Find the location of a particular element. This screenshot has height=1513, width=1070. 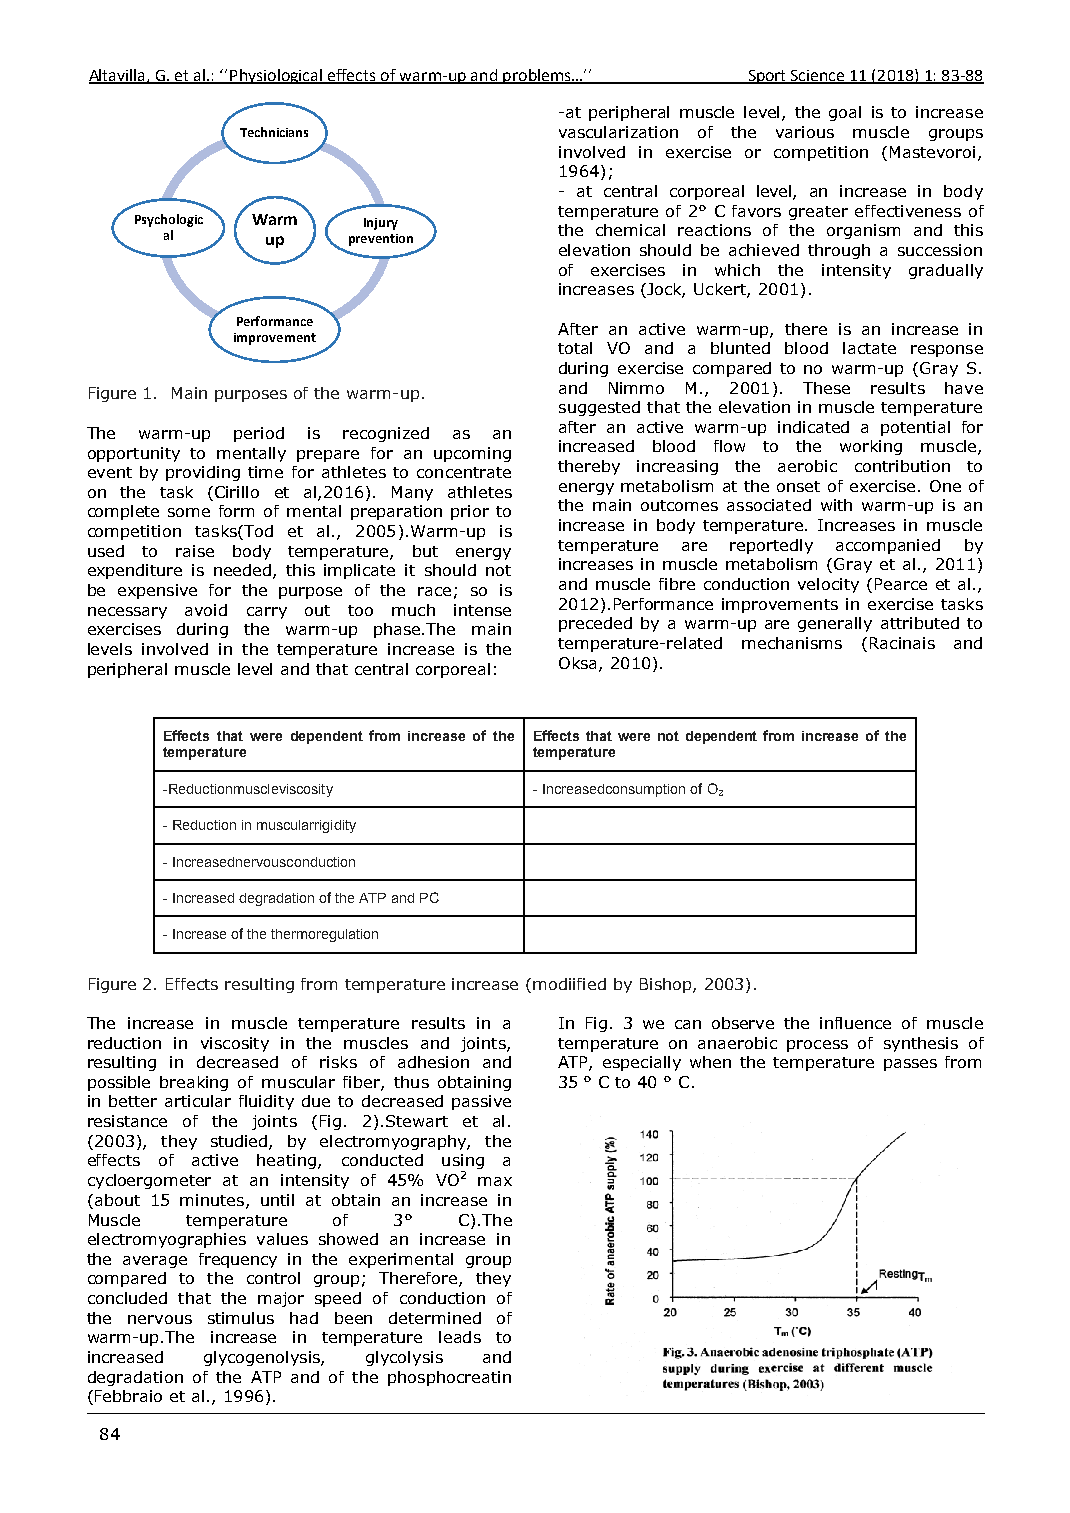

mechanisms is located at coordinates (792, 643).
